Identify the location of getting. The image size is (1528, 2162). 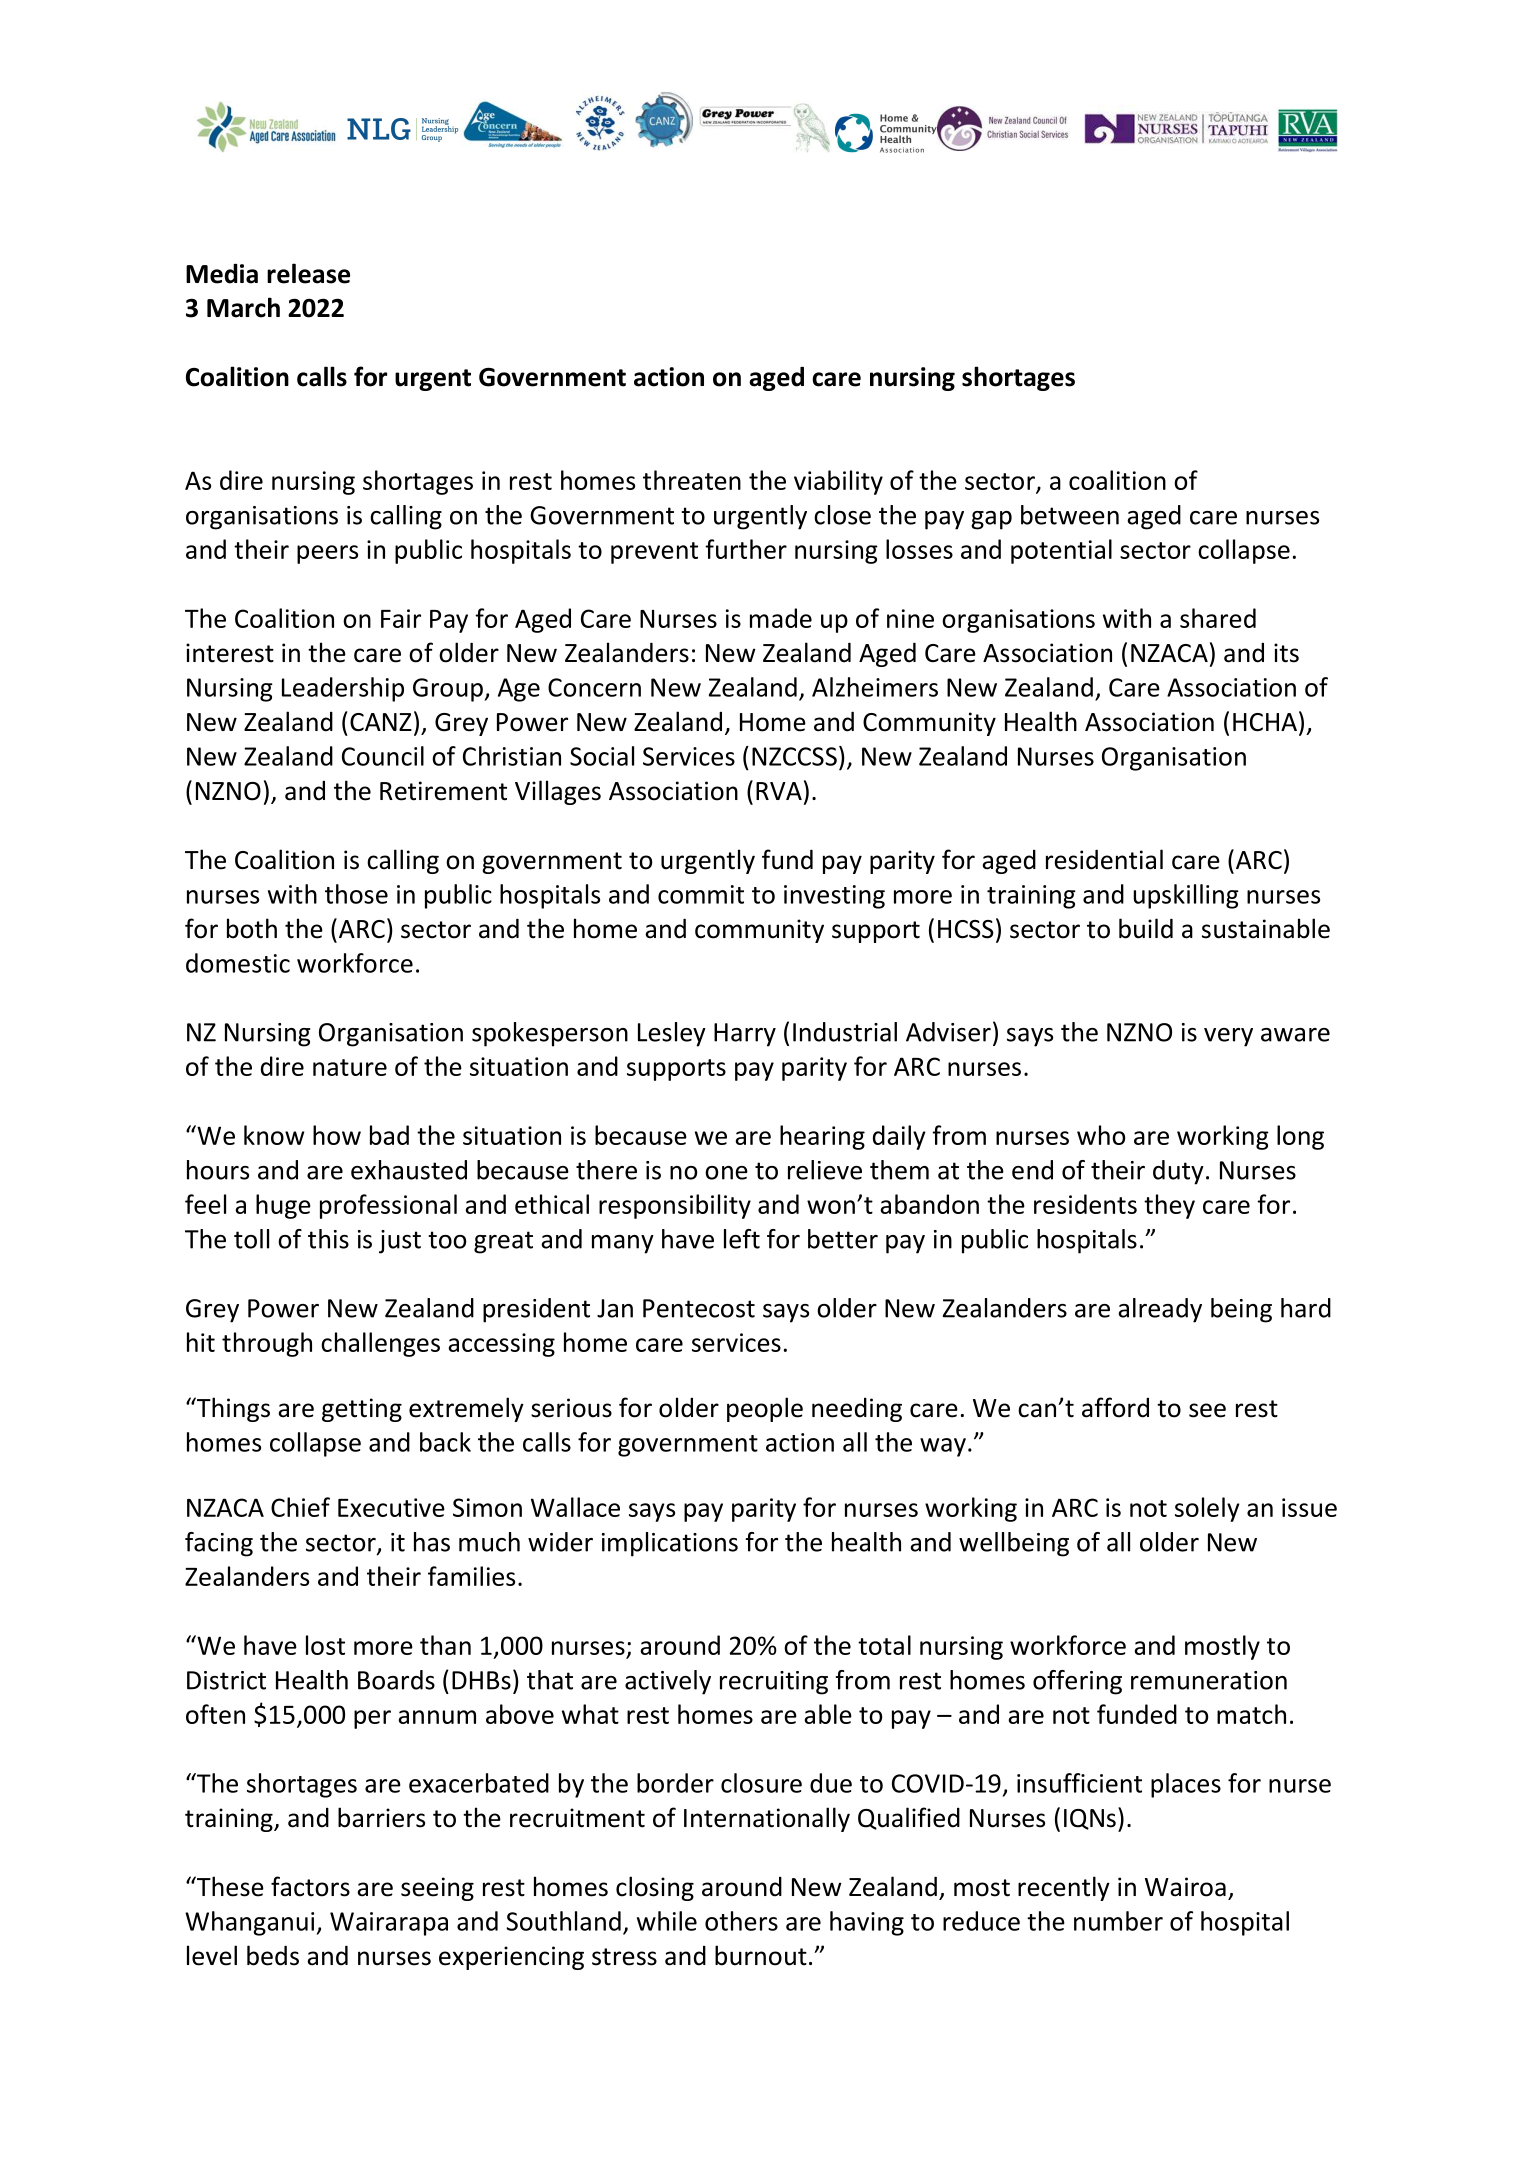
(362, 1410).
